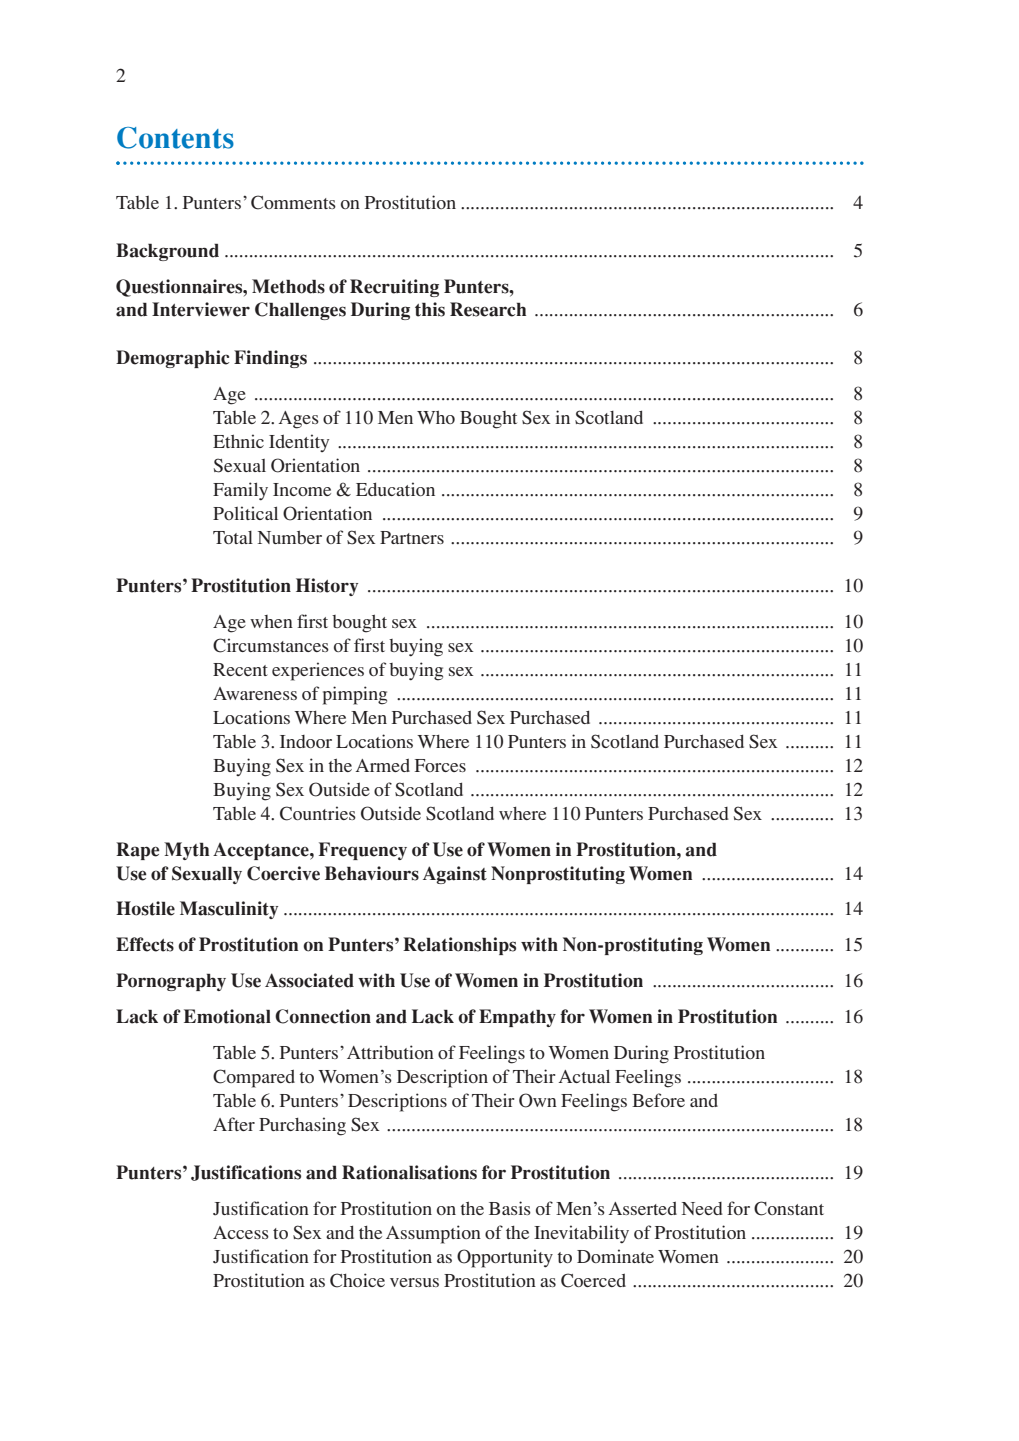 Image resolution: width=1019 pixels, height=1441 pixels. Describe the element at coordinates (394, 288) in the document. I see `Recruiting` at that location.
